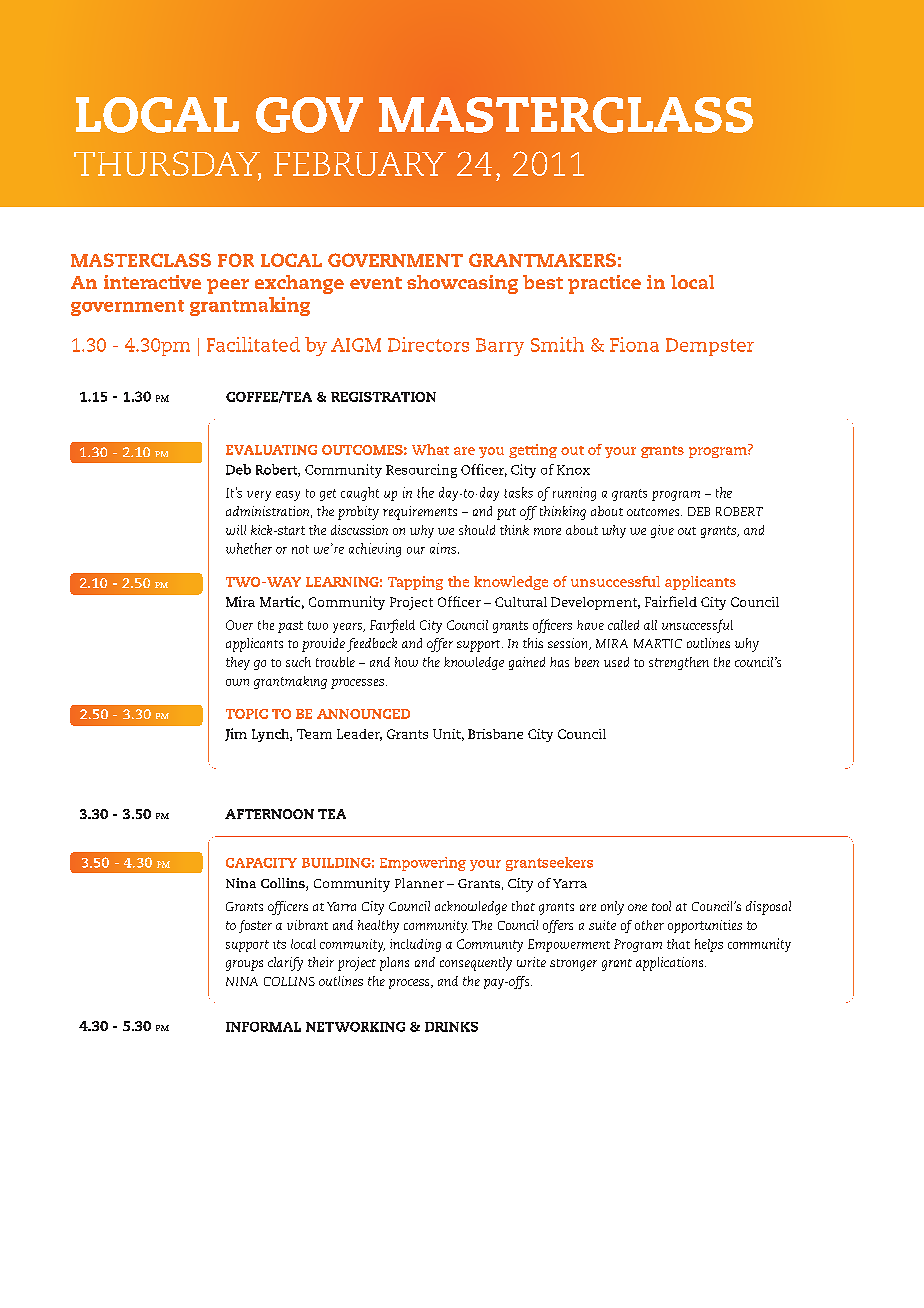  What do you see at coordinates (249, 548) in the image?
I see `whether` at bounding box center [249, 548].
